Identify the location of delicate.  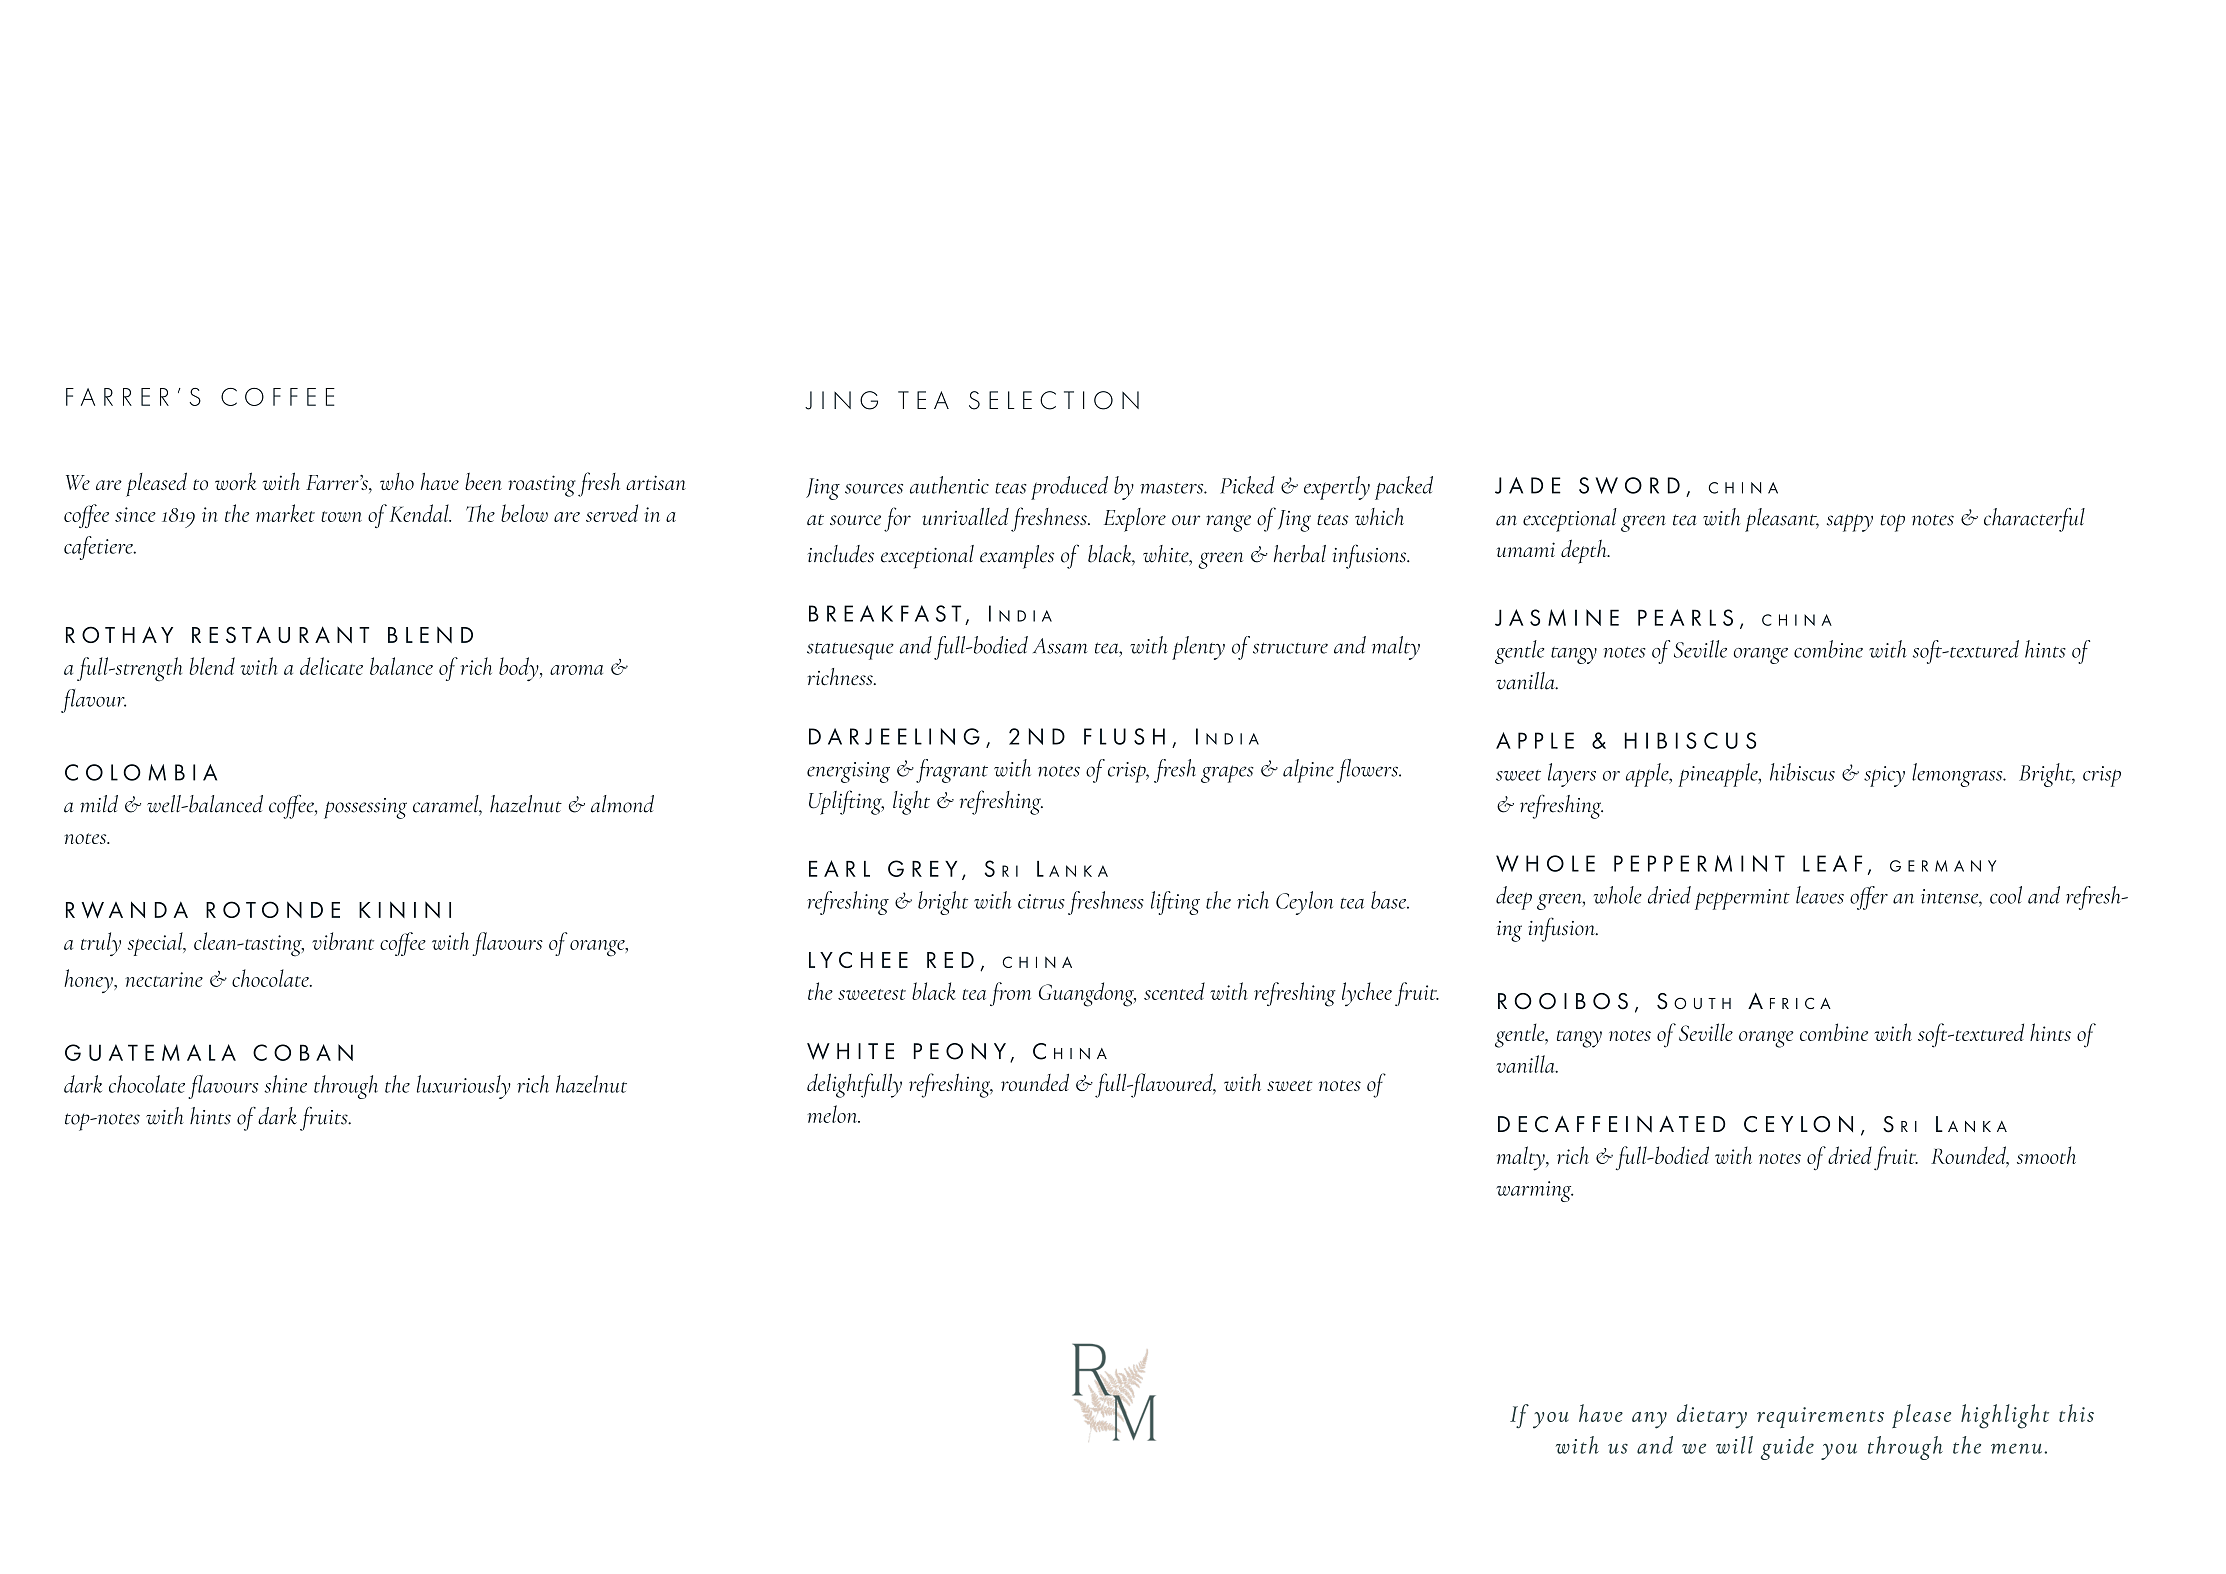
(331, 666).
